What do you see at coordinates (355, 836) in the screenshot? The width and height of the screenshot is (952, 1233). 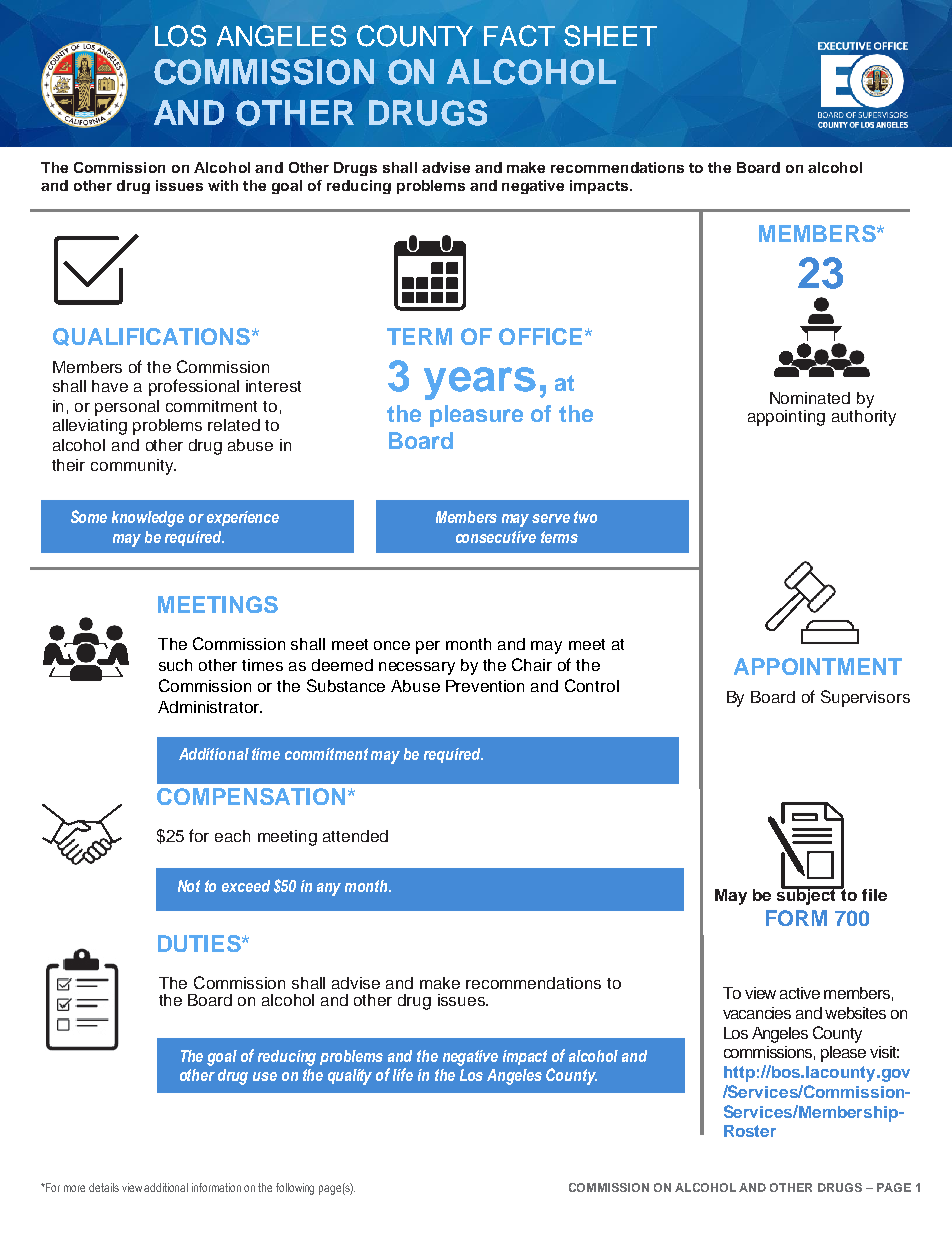 I see `attended` at bounding box center [355, 836].
